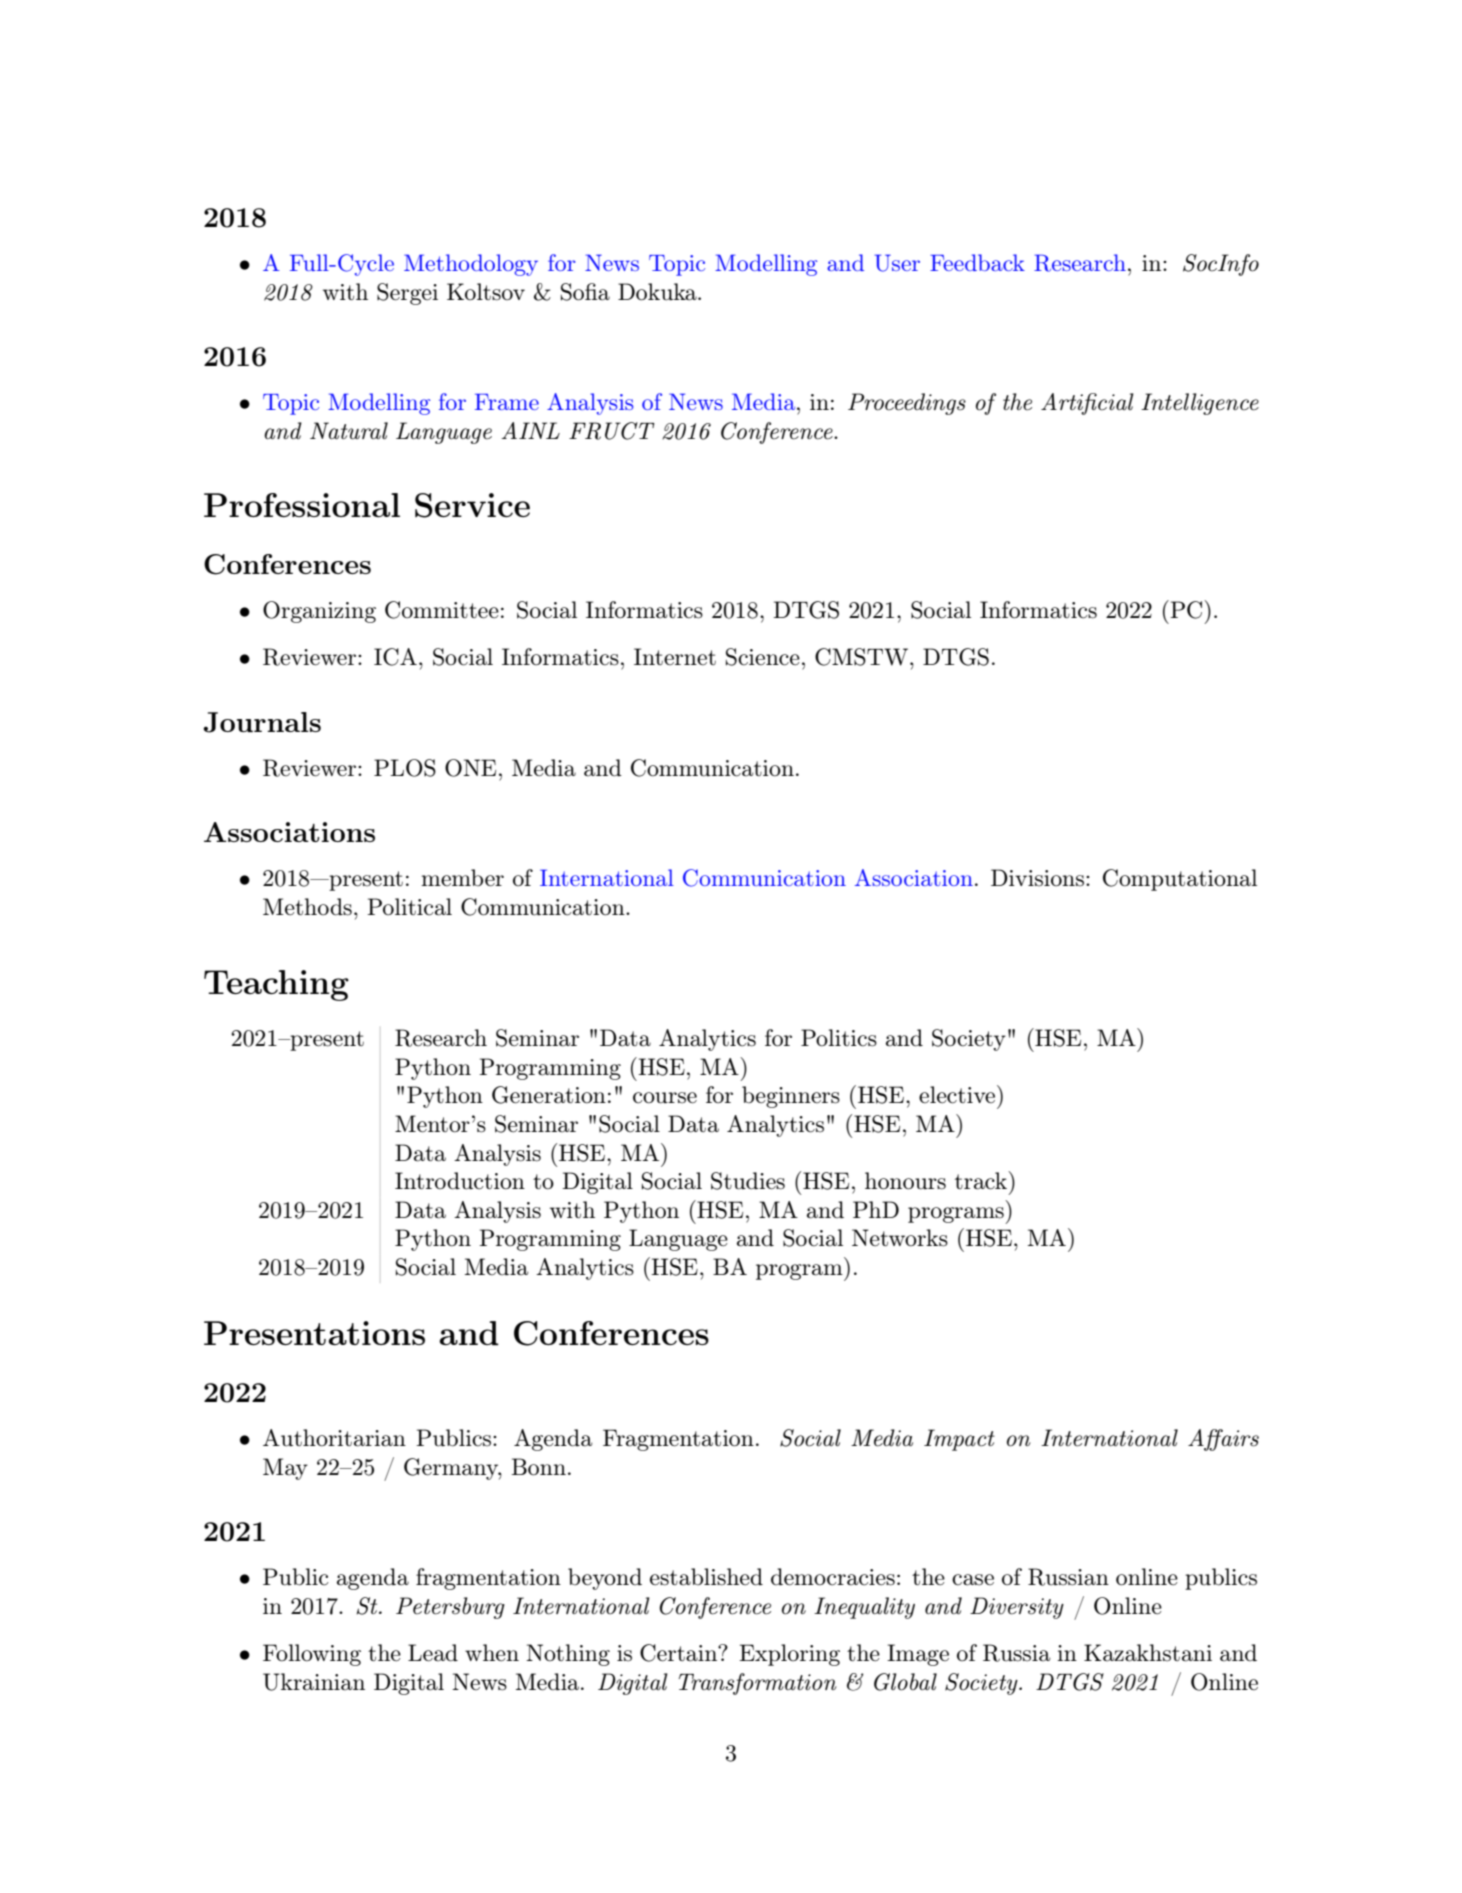 Image resolution: width=1462 pixels, height=1893 pixels. What do you see at coordinates (334, 1438) in the screenshot?
I see `Authoritarian` at bounding box center [334, 1438].
